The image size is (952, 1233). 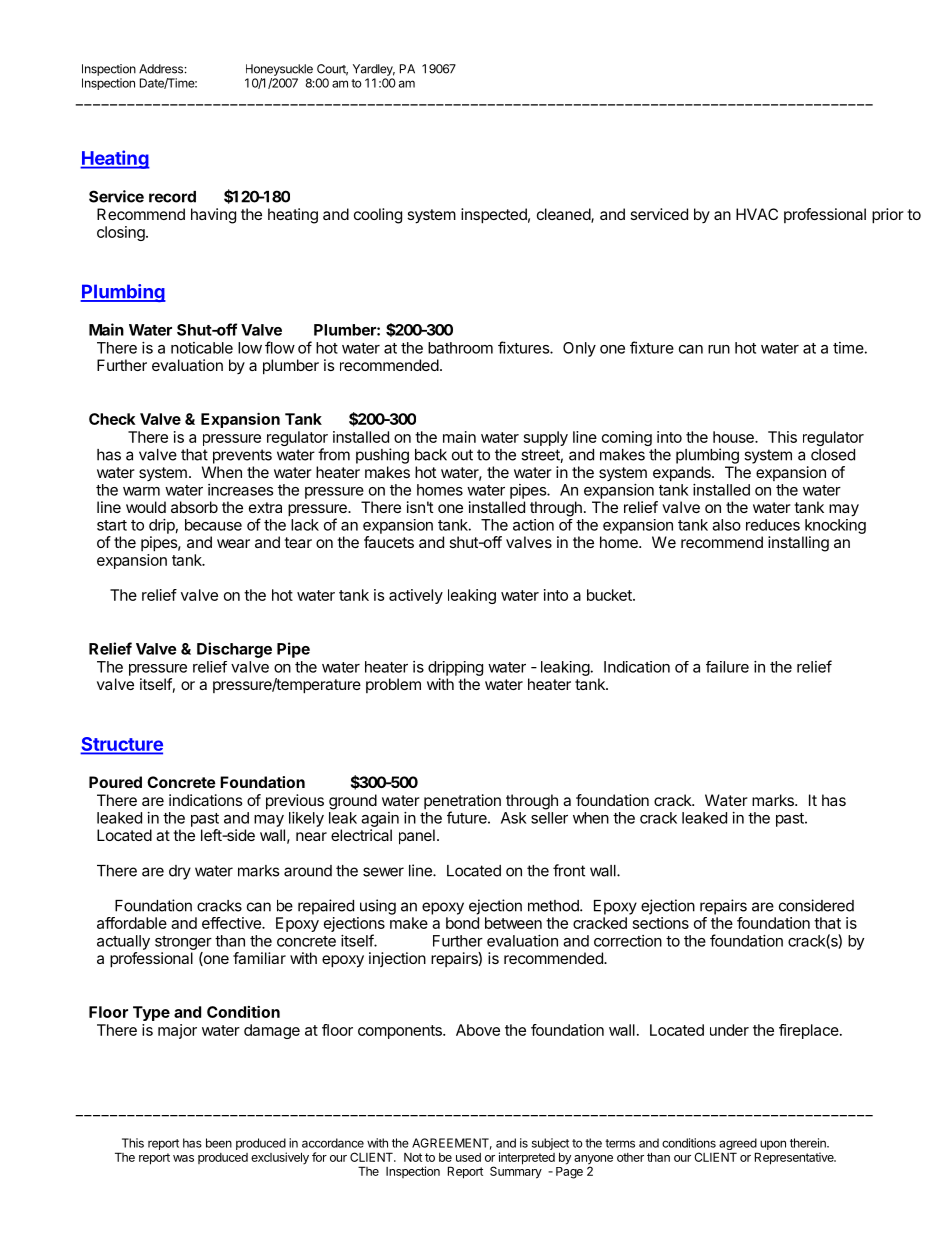 I want to click on upon, so click(x=773, y=1145).
